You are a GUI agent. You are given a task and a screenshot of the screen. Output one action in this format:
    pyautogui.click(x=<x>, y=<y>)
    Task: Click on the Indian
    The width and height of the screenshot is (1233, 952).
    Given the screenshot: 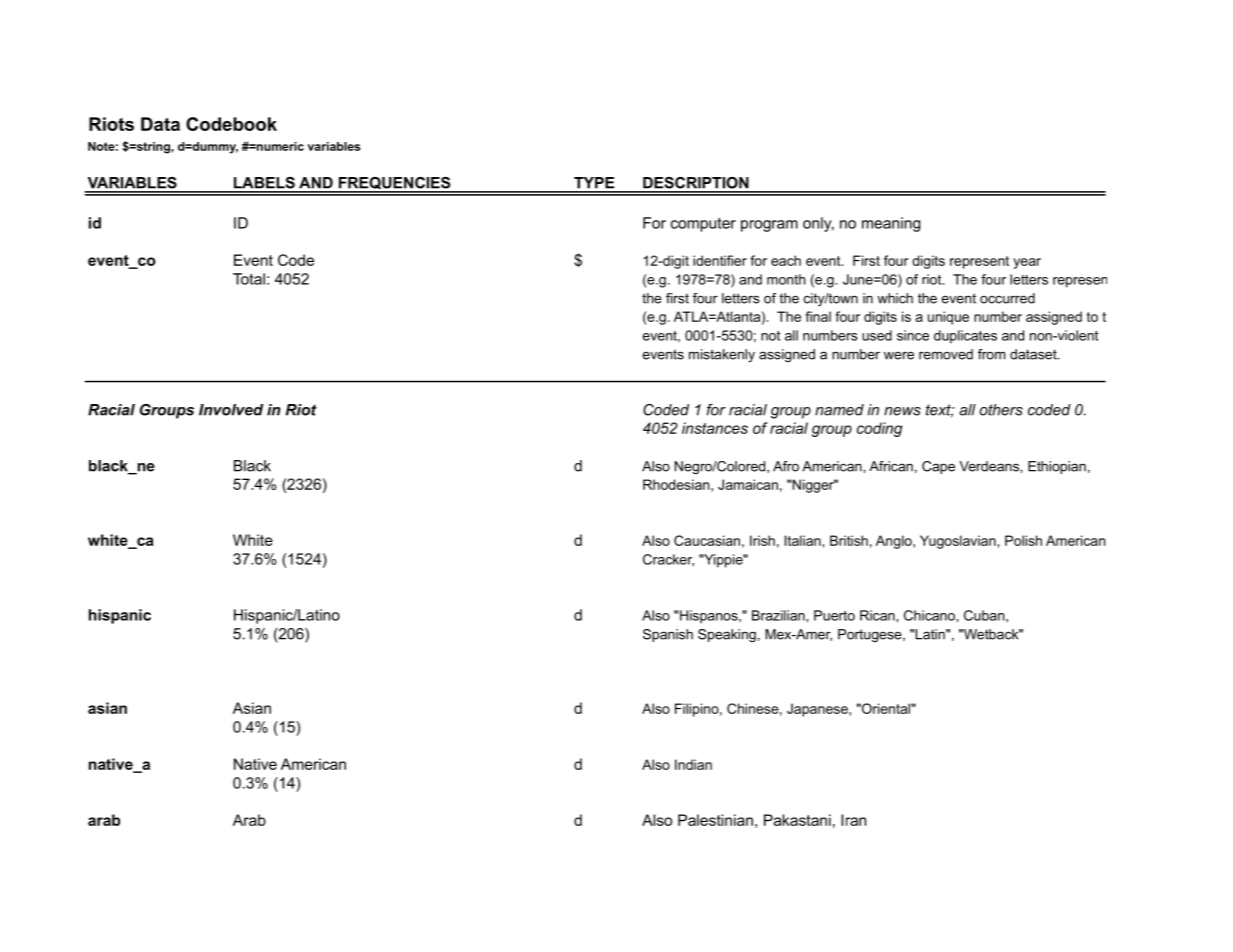 What is the action you would take?
    pyautogui.click(x=693, y=764)
